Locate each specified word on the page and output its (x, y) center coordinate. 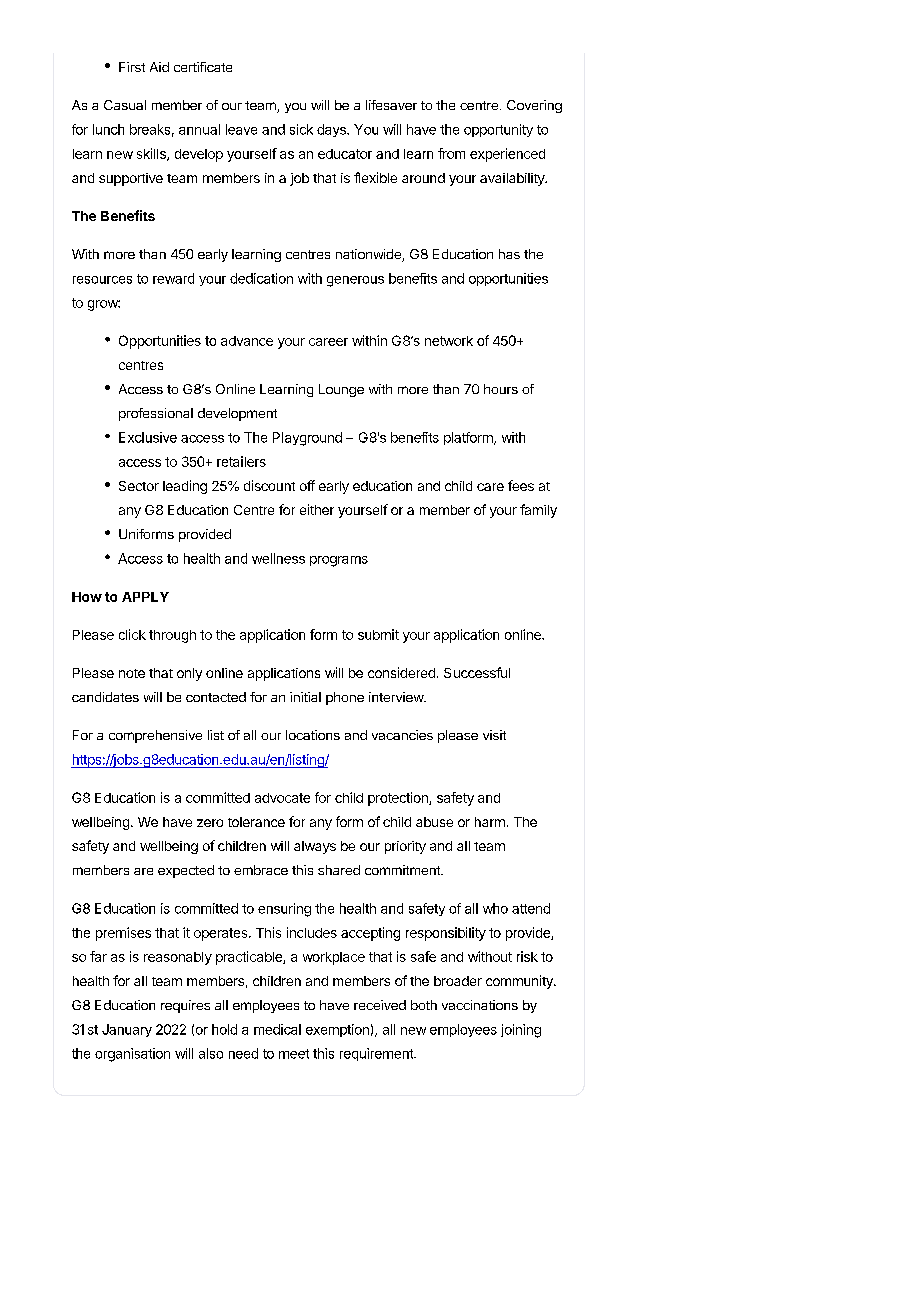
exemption (337, 1030)
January (127, 1030)
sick (301, 129)
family (538, 511)
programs (339, 561)
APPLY (145, 597)
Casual (125, 105)
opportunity (498, 130)
